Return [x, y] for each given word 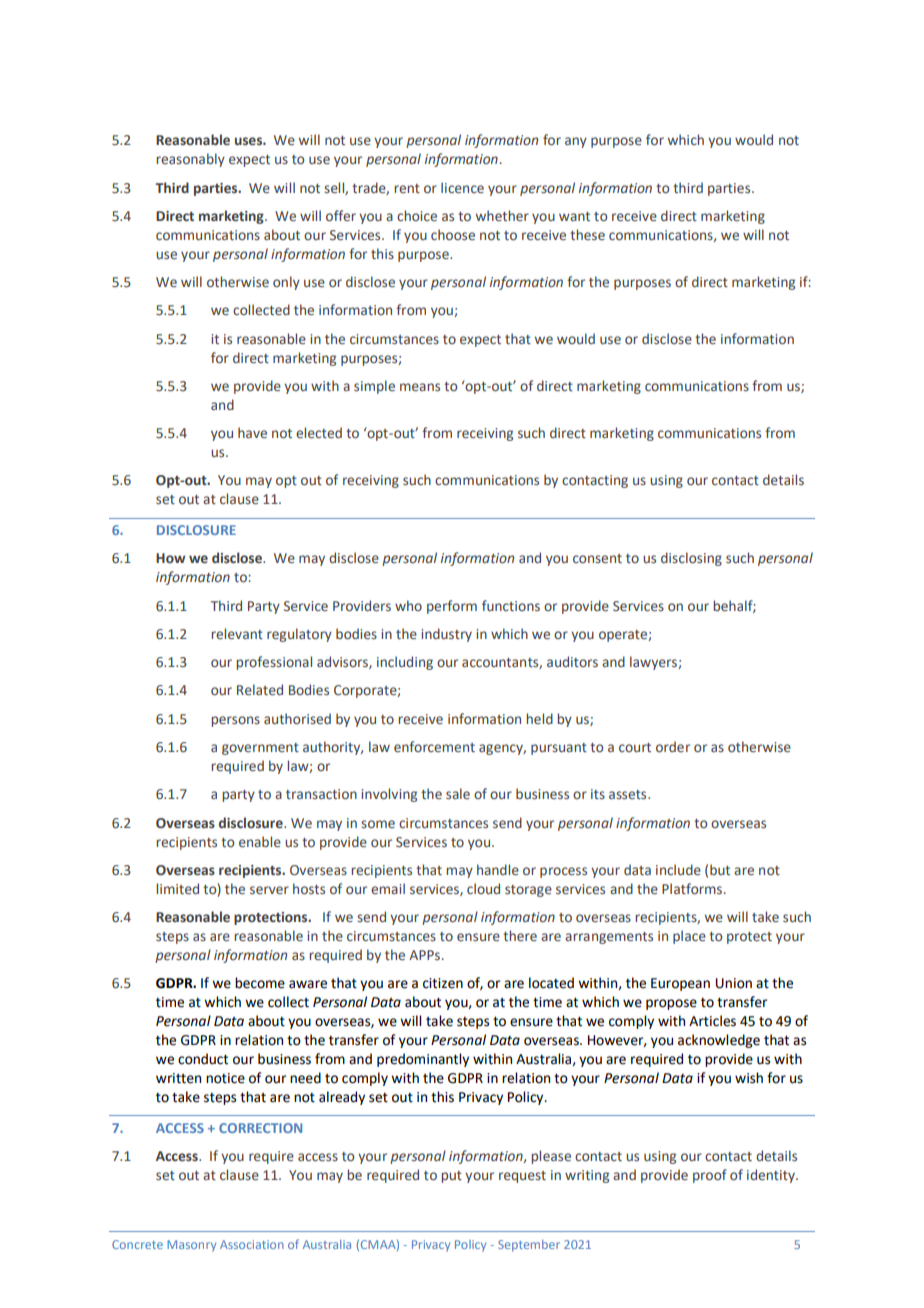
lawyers [654, 663]
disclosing [691, 559]
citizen [443, 983]
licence [462, 188]
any [576, 142]
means [420, 387]
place [689, 937]
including [405, 663]
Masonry [191, 1246]
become [260, 983]
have [252, 432]
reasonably [190, 160]
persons [235, 721]
